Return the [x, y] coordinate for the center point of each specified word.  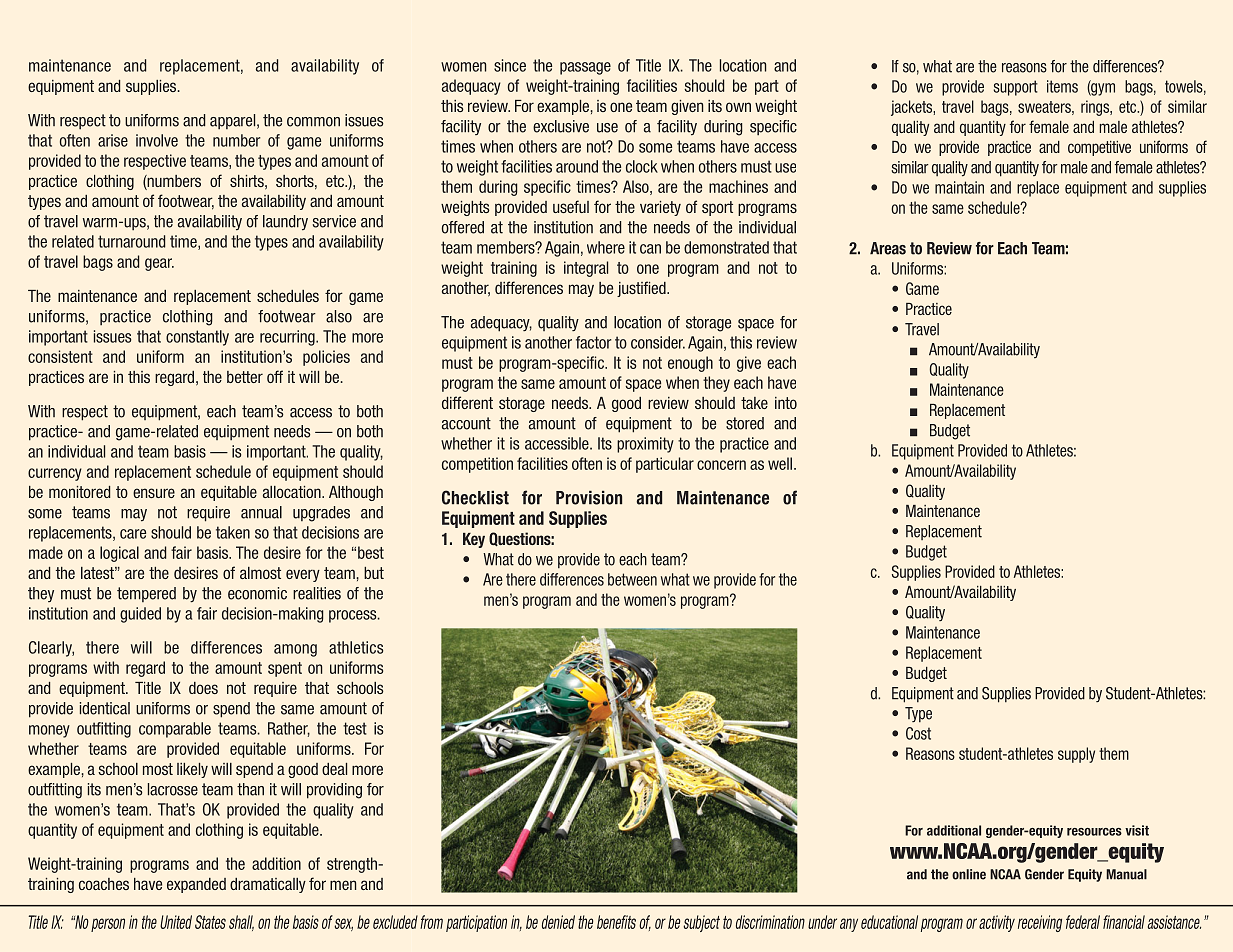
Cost [918, 733]
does [203, 688]
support [1015, 88]
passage [585, 68]
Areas [888, 248]
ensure [154, 493]
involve [157, 140]
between [632, 579]
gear [159, 264]
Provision [589, 498]
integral [586, 269]
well [781, 463]
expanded [196, 885]
